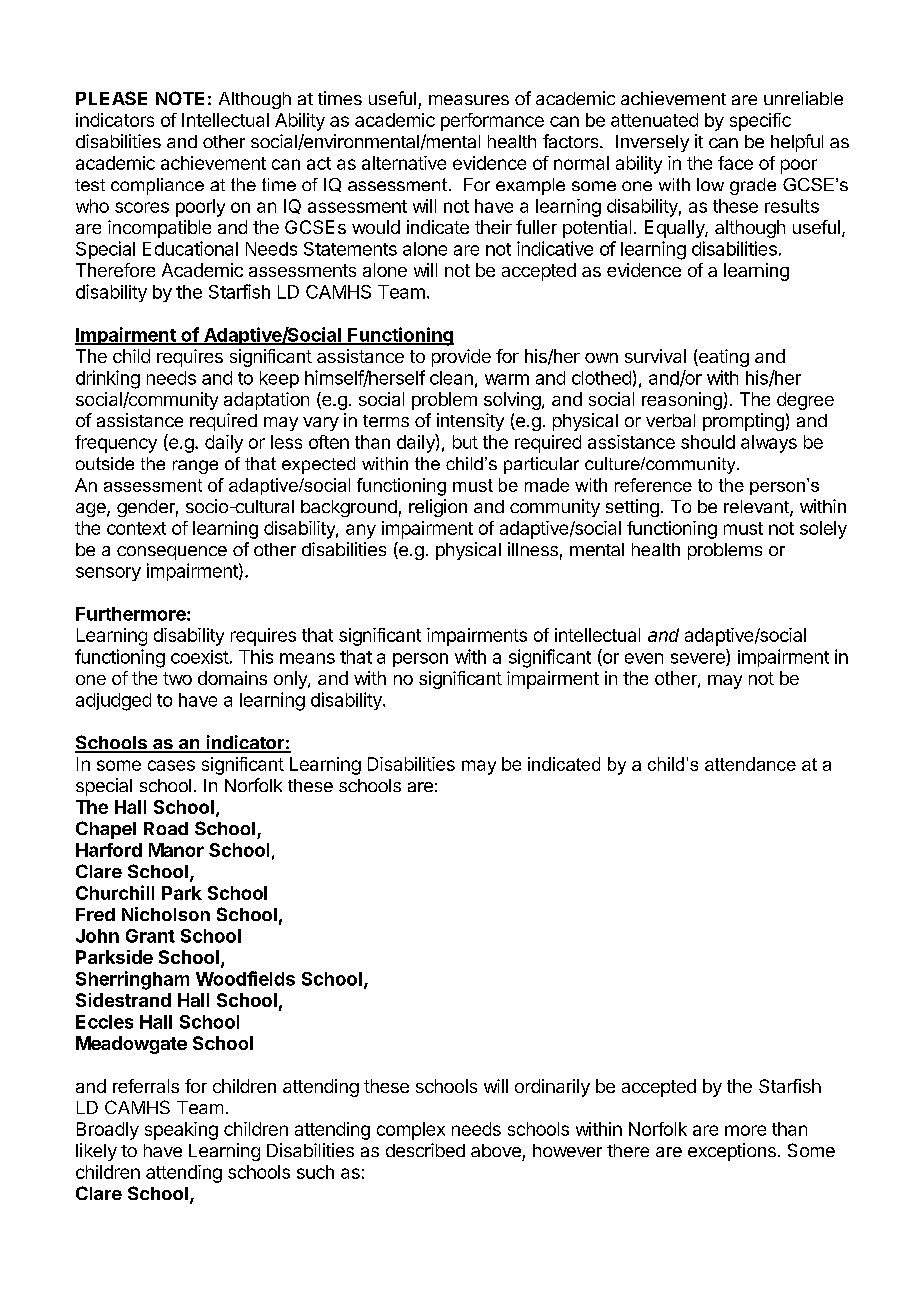 The image size is (924, 1307). I want to click on only, so click(291, 680).
